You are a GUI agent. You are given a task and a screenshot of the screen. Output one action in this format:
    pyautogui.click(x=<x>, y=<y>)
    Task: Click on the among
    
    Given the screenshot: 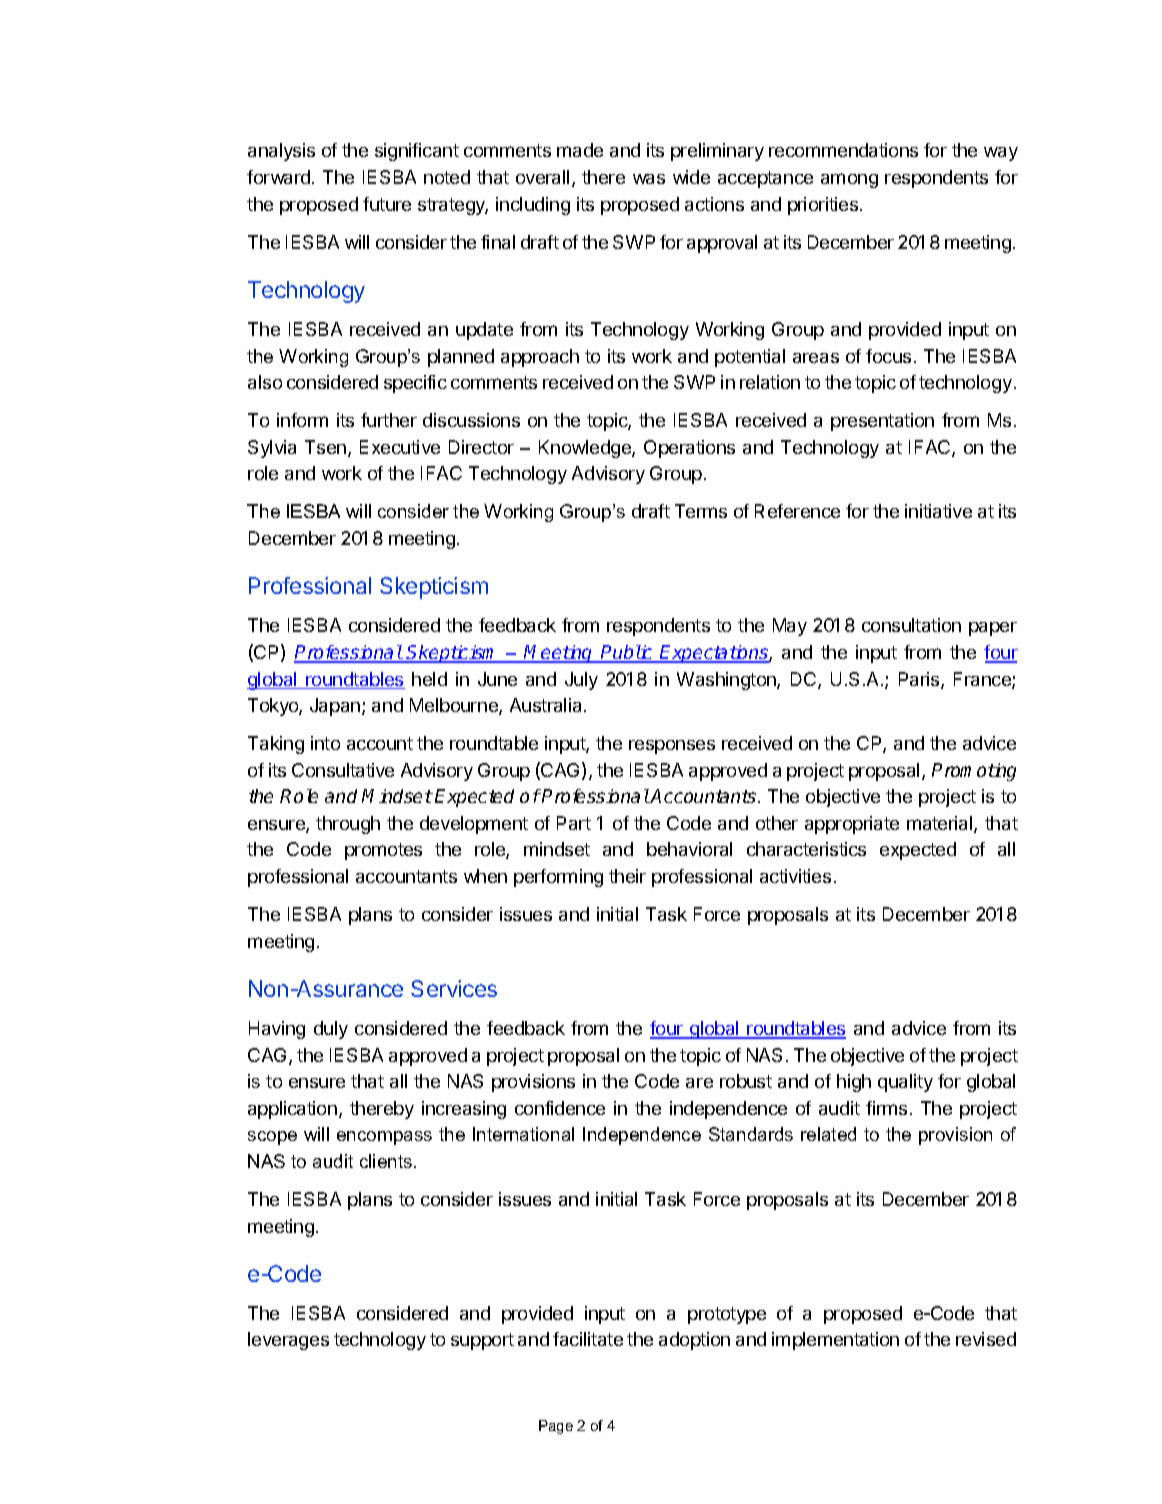 What is the action you would take?
    pyautogui.click(x=849, y=180)
